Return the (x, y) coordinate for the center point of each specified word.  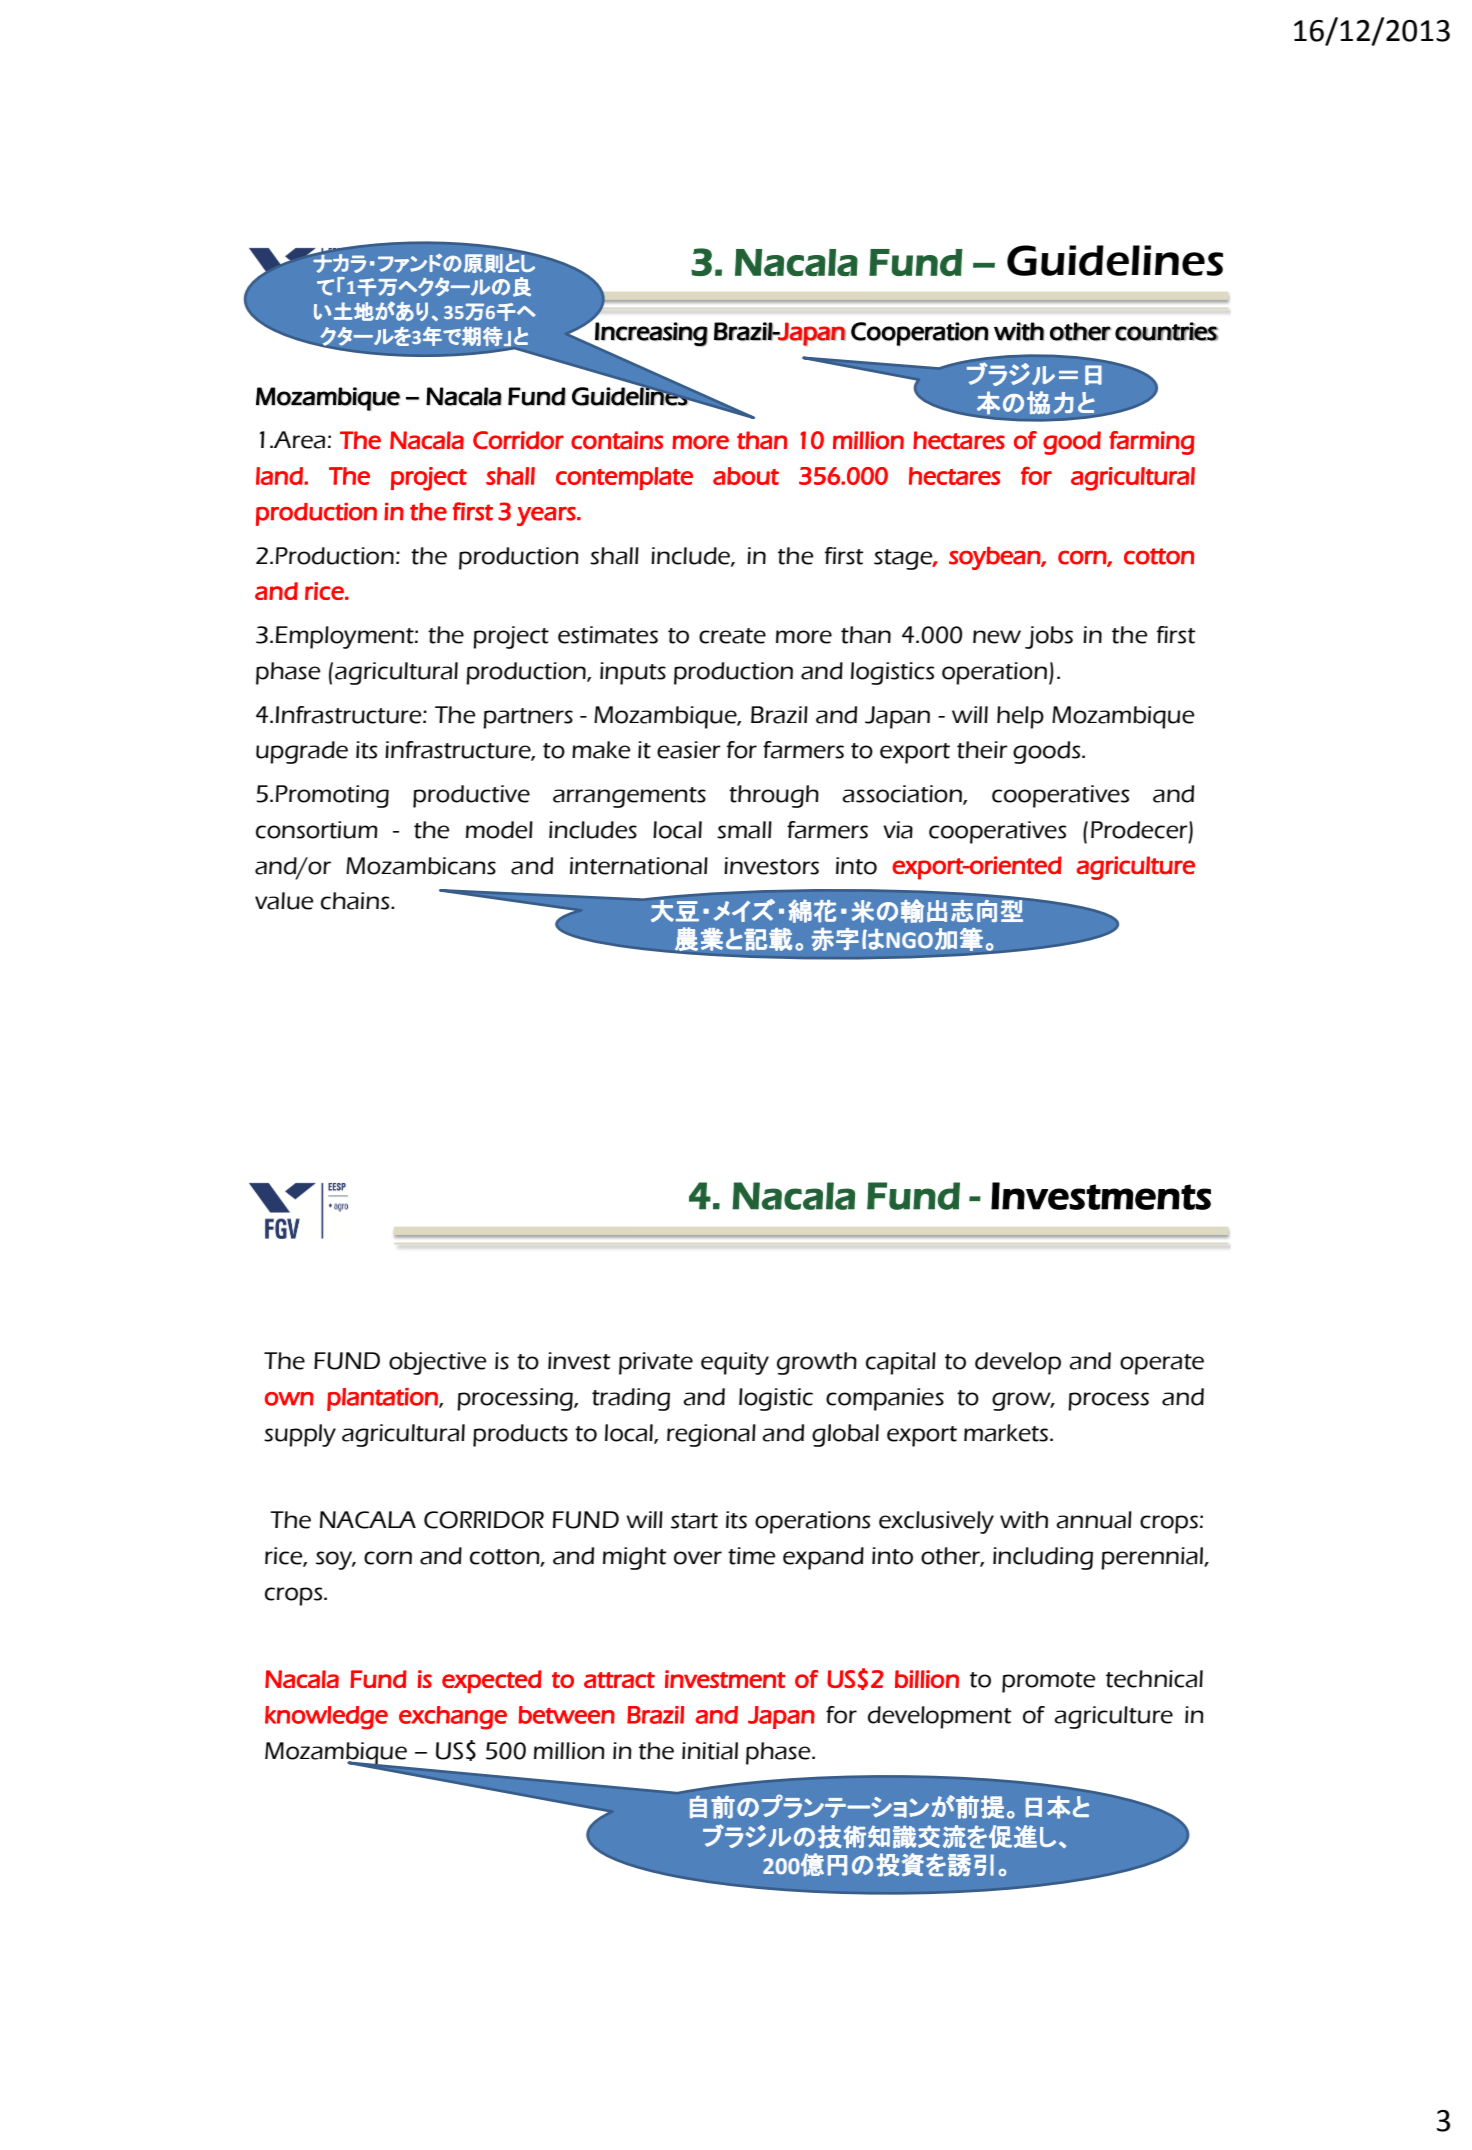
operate (1162, 1364)
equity (735, 1363)
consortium (317, 830)
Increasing (650, 335)
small (744, 830)
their (982, 750)
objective (438, 1363)
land (280, 476)
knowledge (326, 1718)
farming (1151, 443)
